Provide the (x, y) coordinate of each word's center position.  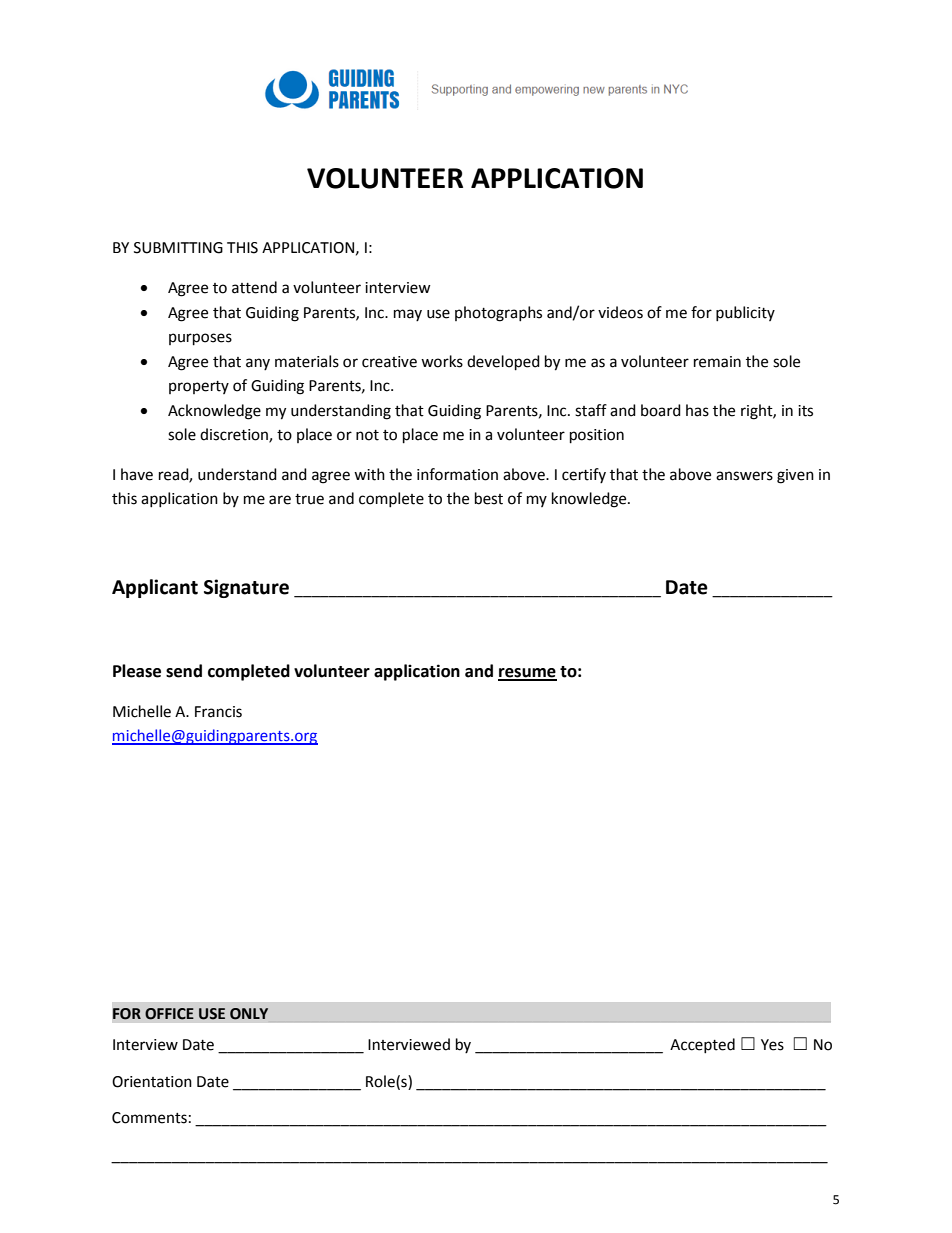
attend (254, 287)
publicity (745, 313)
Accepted (702, 1045)
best (489, 498)
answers (744, 476)
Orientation (152, 1082)
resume (527, 674)
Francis (218, 712)
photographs (498, 314)
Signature (246, 588)
